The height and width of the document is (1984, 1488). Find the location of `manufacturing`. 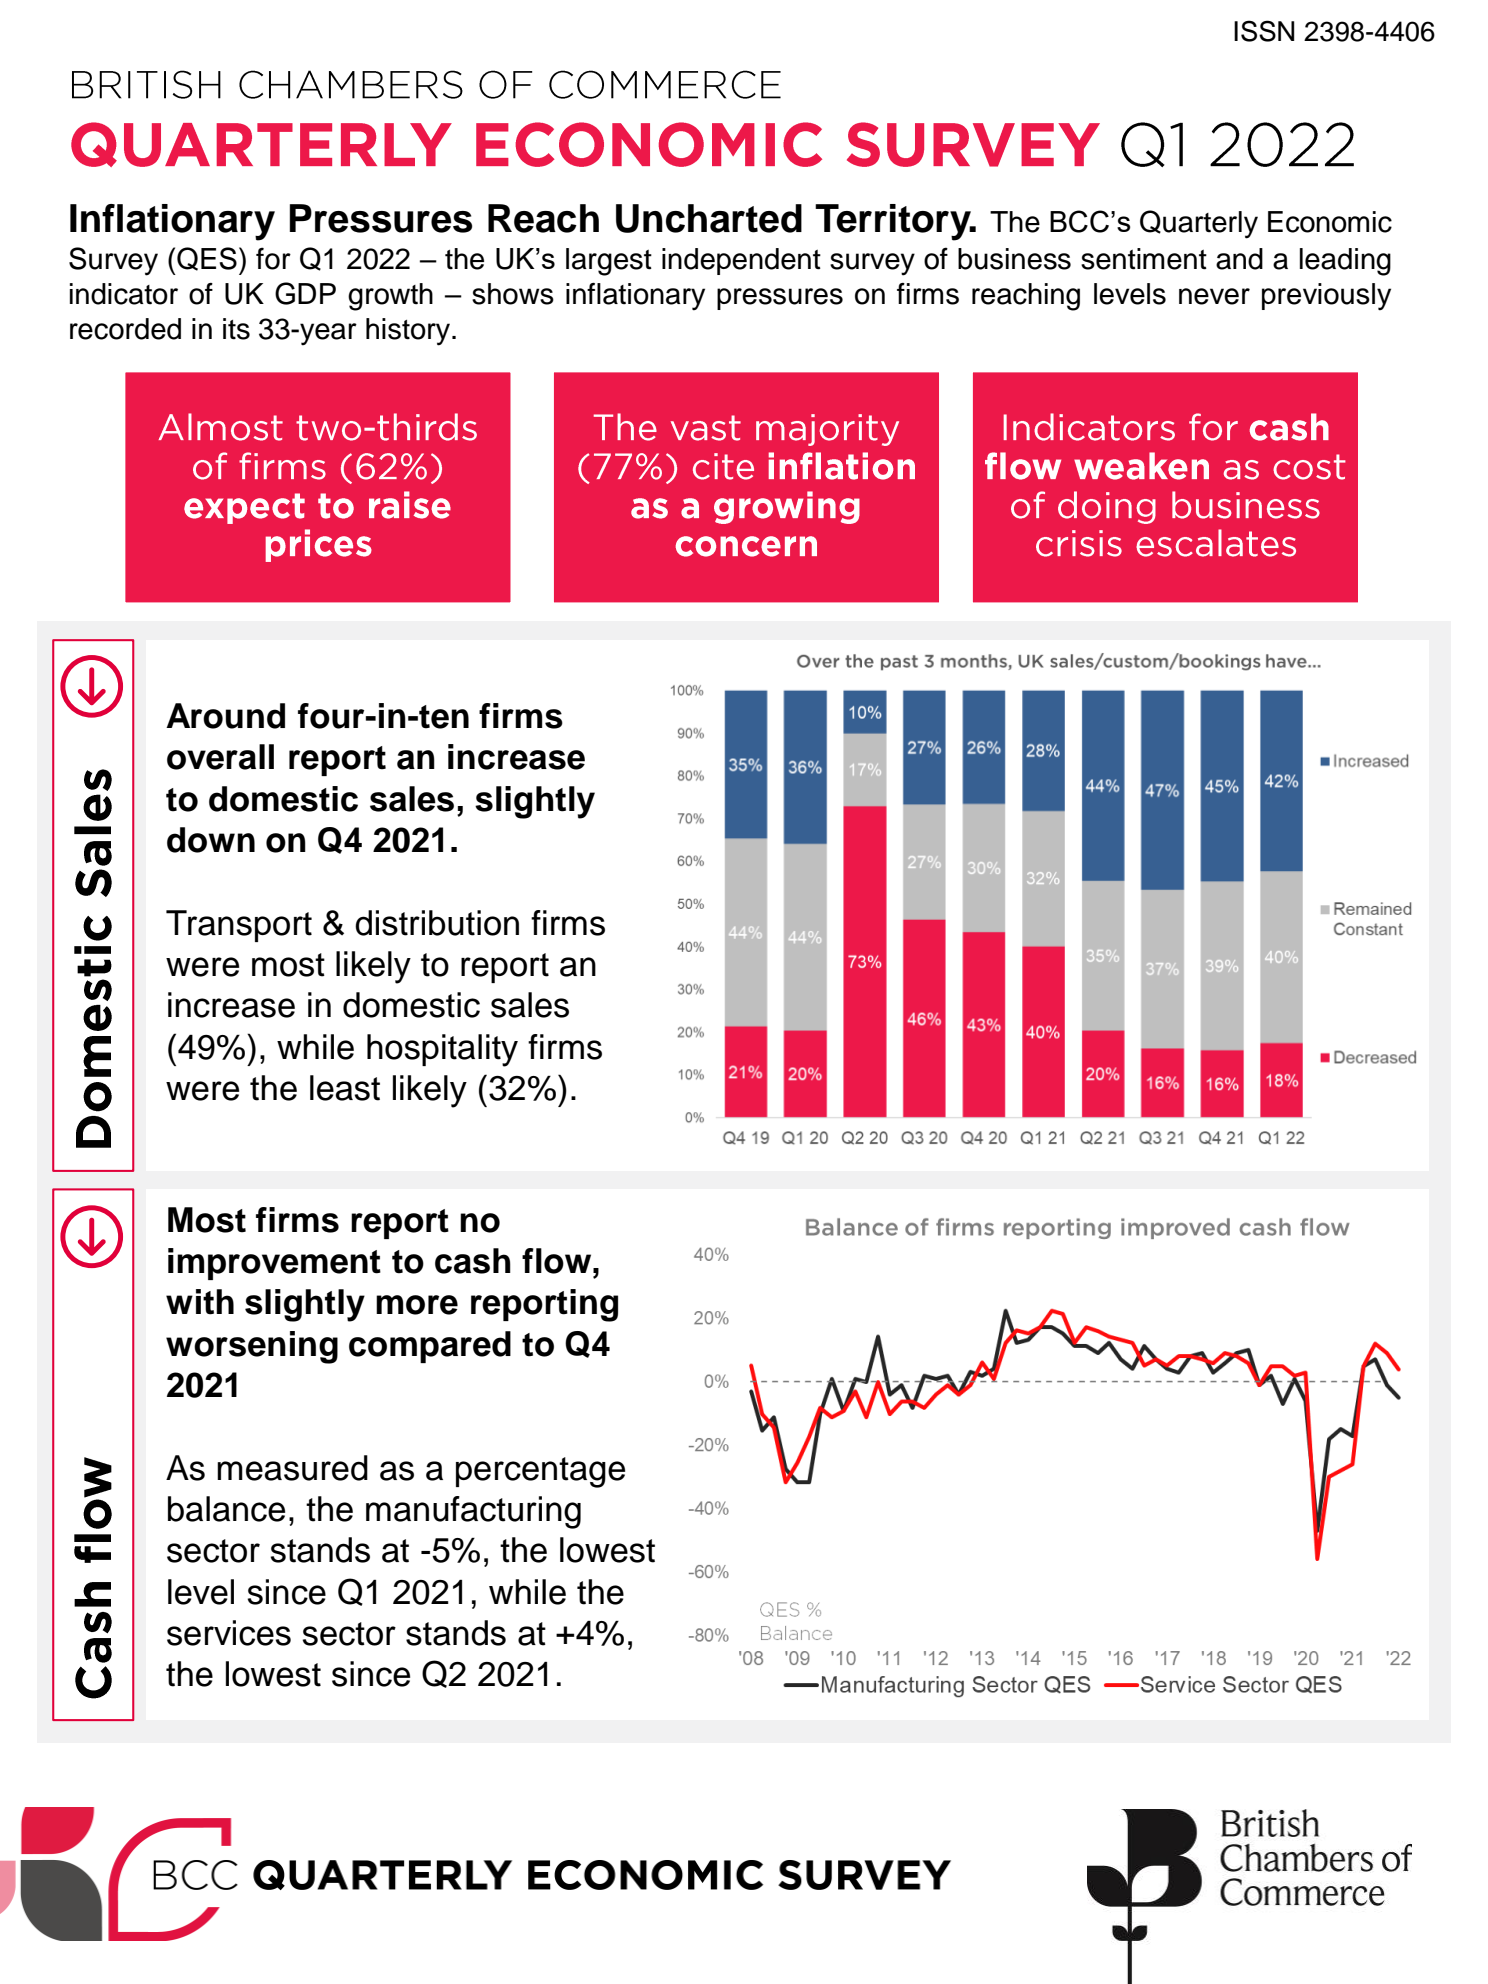

manufacturing is located at coordinates (473, 1512).
